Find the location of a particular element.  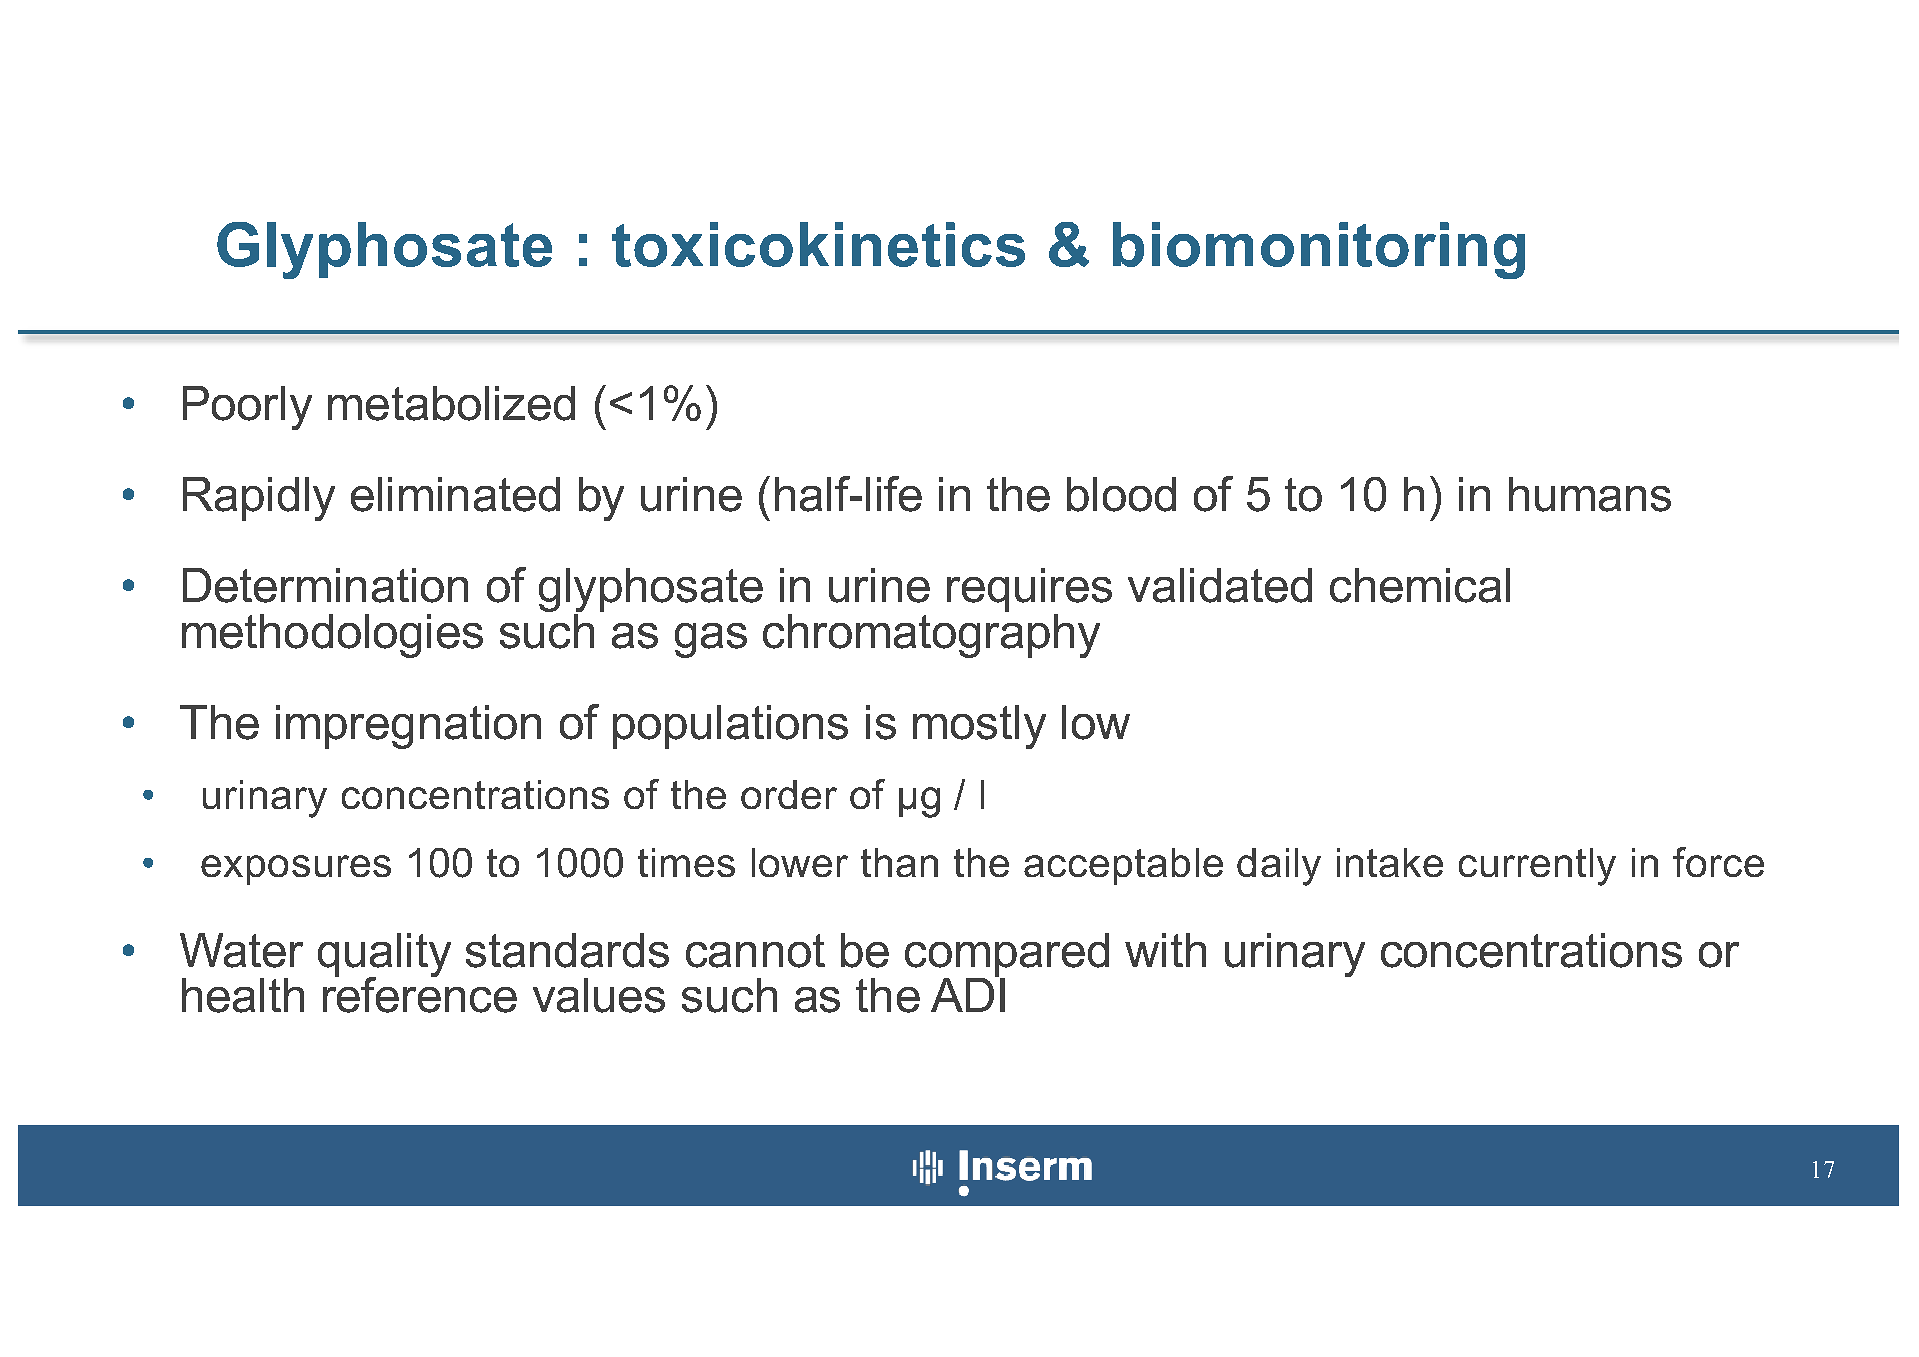

humans is located at coordinates (1590, 494).
